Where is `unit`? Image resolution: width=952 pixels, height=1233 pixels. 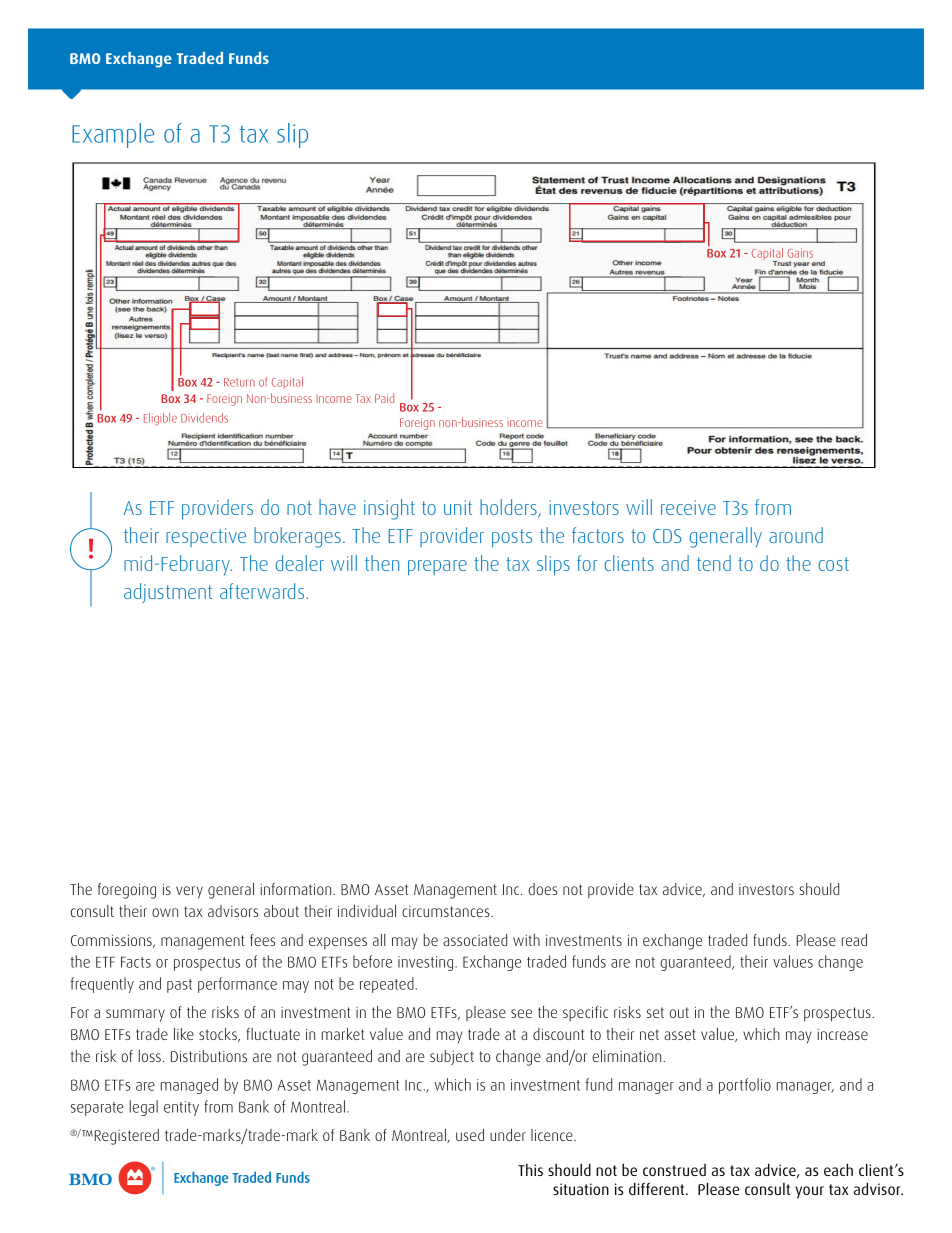
unit is located at coordinates (458, 507).
